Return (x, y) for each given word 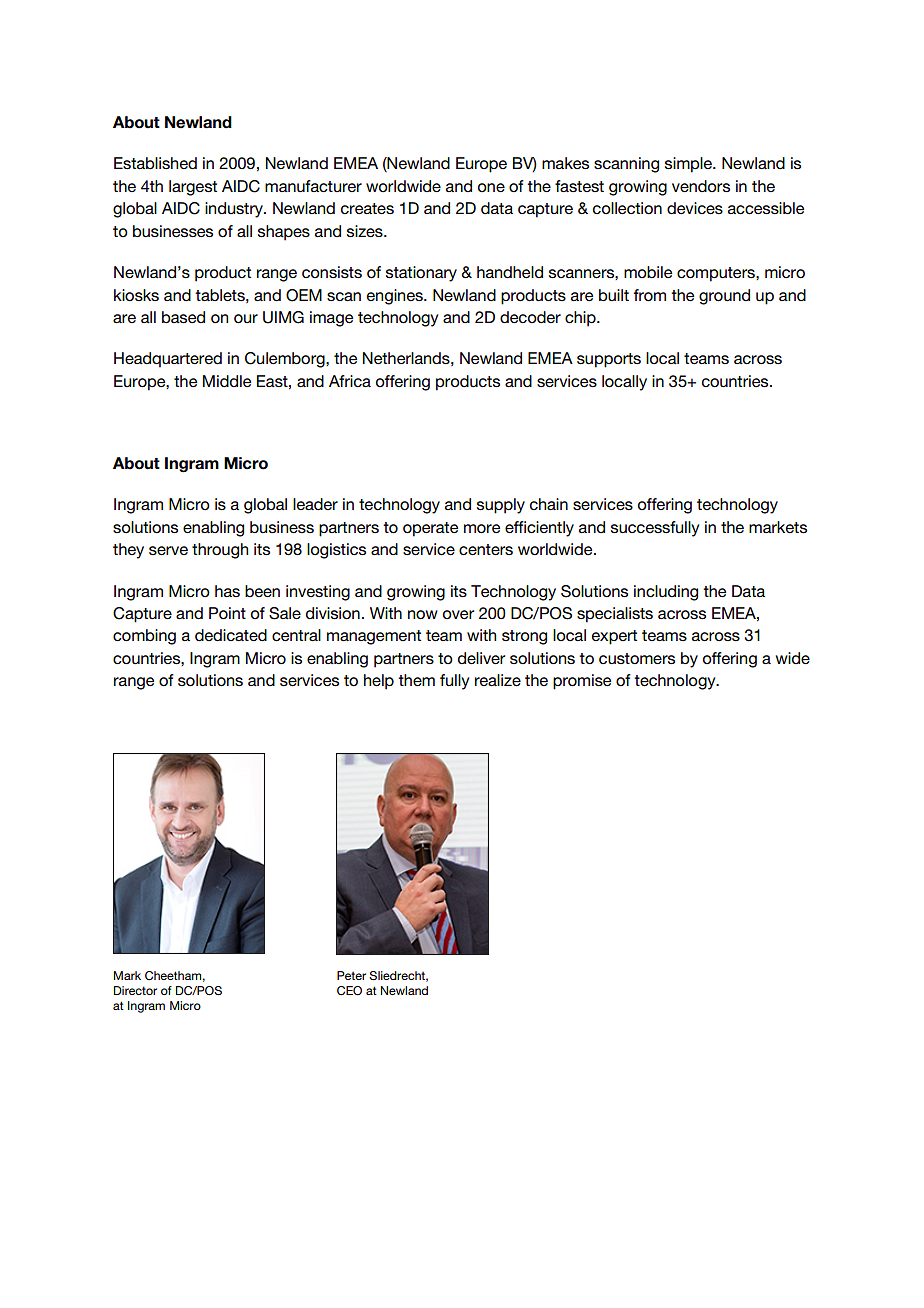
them (416, 680)
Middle (227, 381)
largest (193, 188)
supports (609, 360)
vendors (701, 186)
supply (501, 506)
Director (135, 990)
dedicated (231, 635)
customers (637, 659)
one (491, 188)
